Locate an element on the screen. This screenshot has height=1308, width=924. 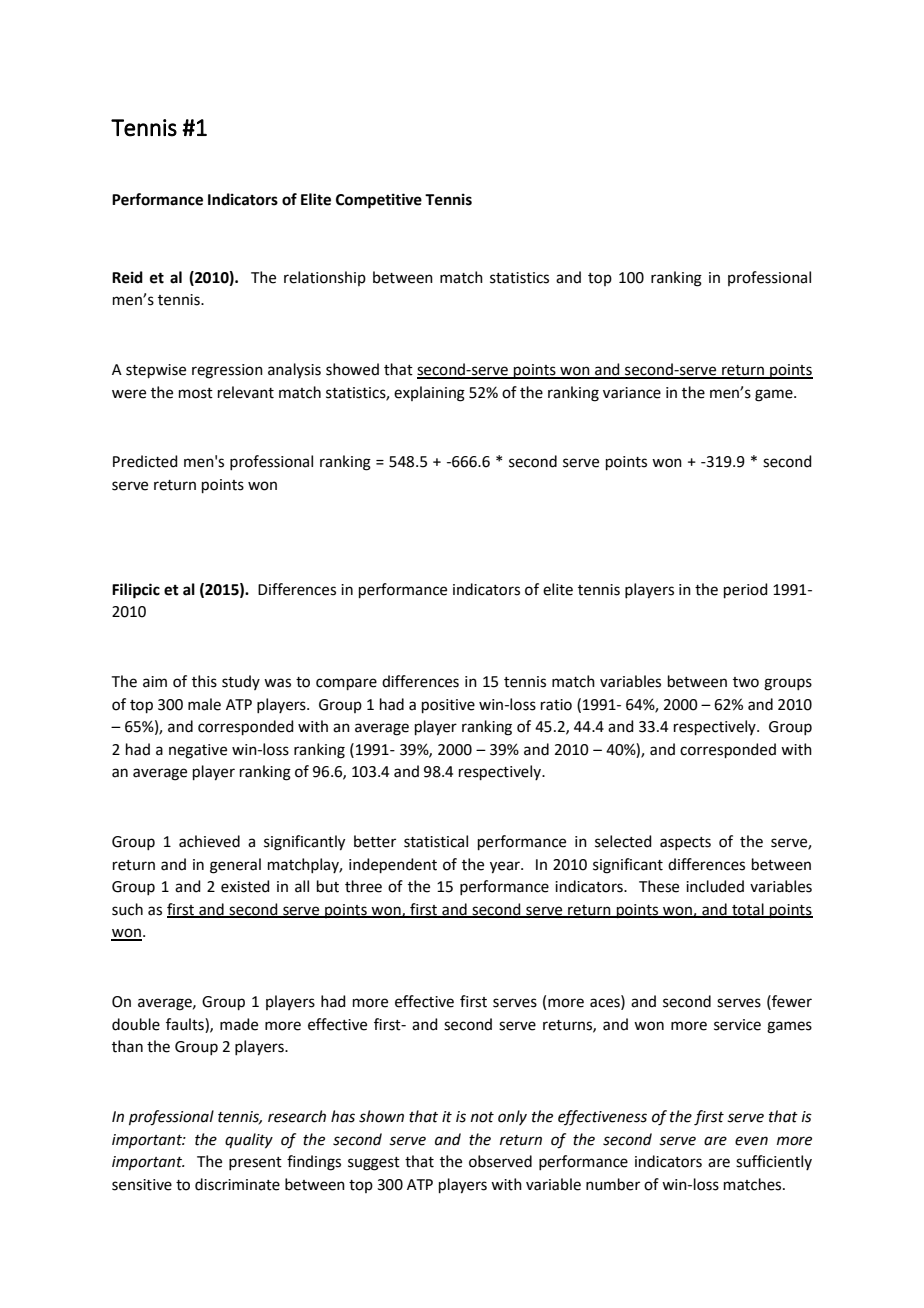
variance is located at coordinates (632, 393).
